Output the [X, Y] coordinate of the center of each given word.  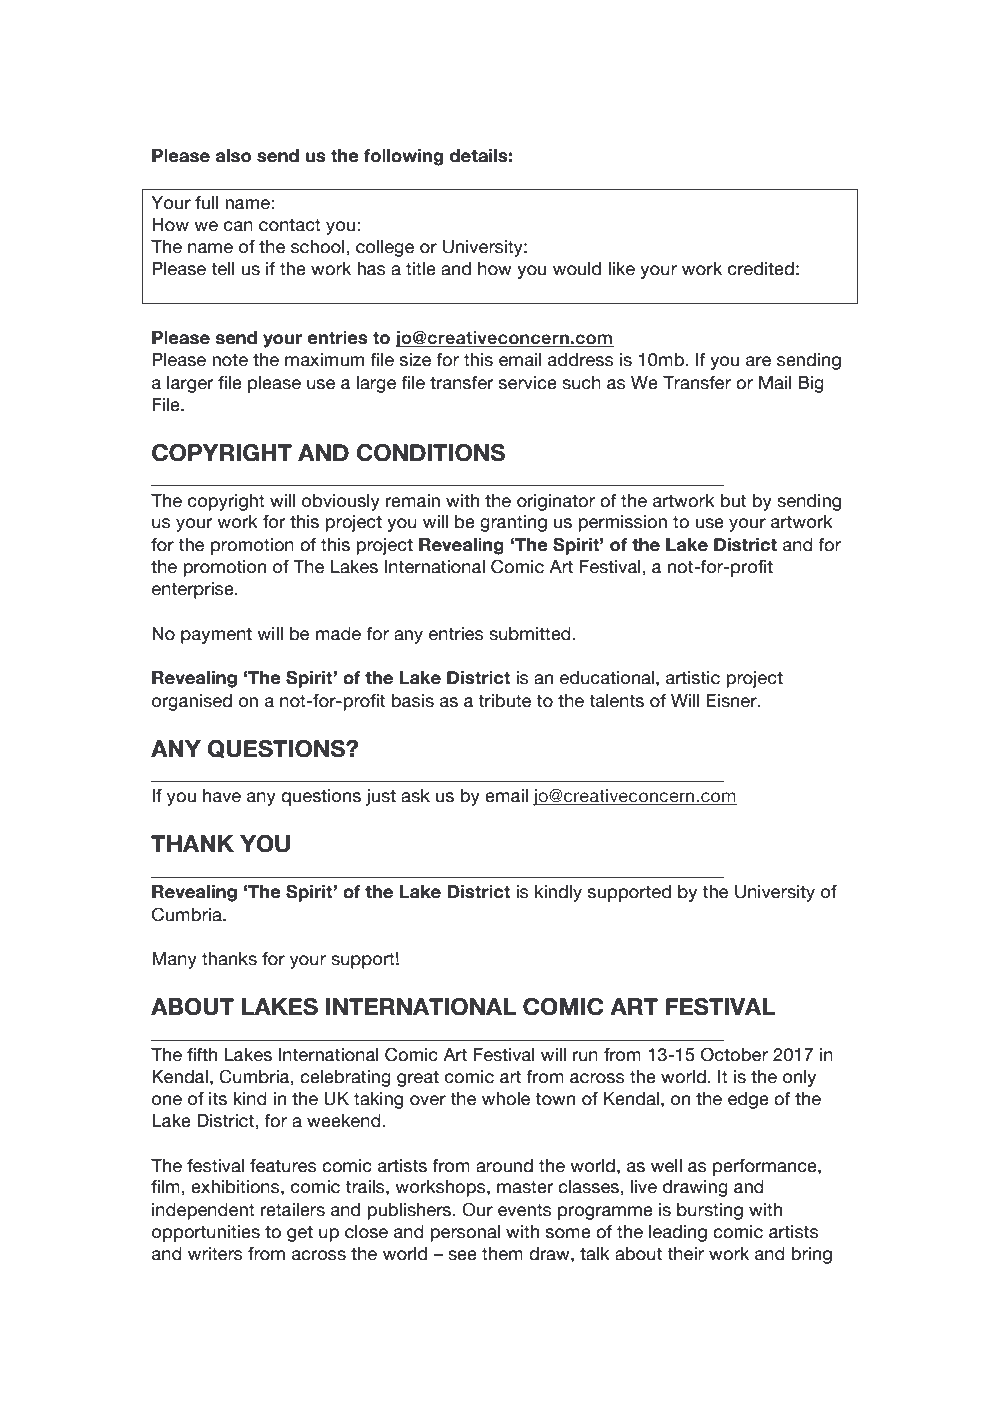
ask [415, 796]
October [734, 1054]
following [403, 157]
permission [622, 523]
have [222, 796]
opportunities [206, 1233]
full [207, 203]
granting [513, 523]
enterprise [194, 590]
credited [761, 269]
